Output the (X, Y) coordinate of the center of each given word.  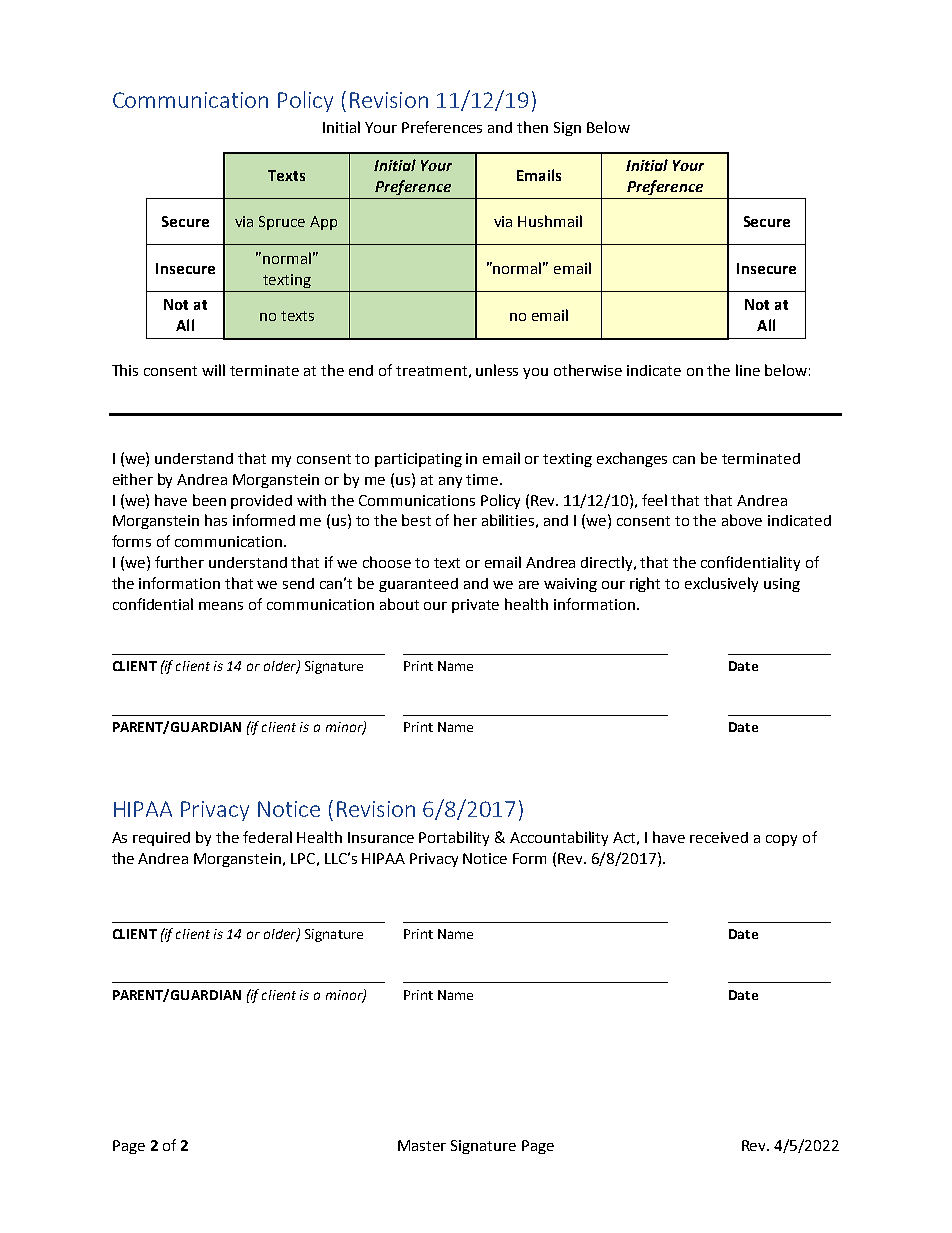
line (748, 370)
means (221, 606)
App (323, 223)
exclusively (721, 584)
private (475, 606)
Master (422, 1145)
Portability (454, 838)
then (532, 127)
